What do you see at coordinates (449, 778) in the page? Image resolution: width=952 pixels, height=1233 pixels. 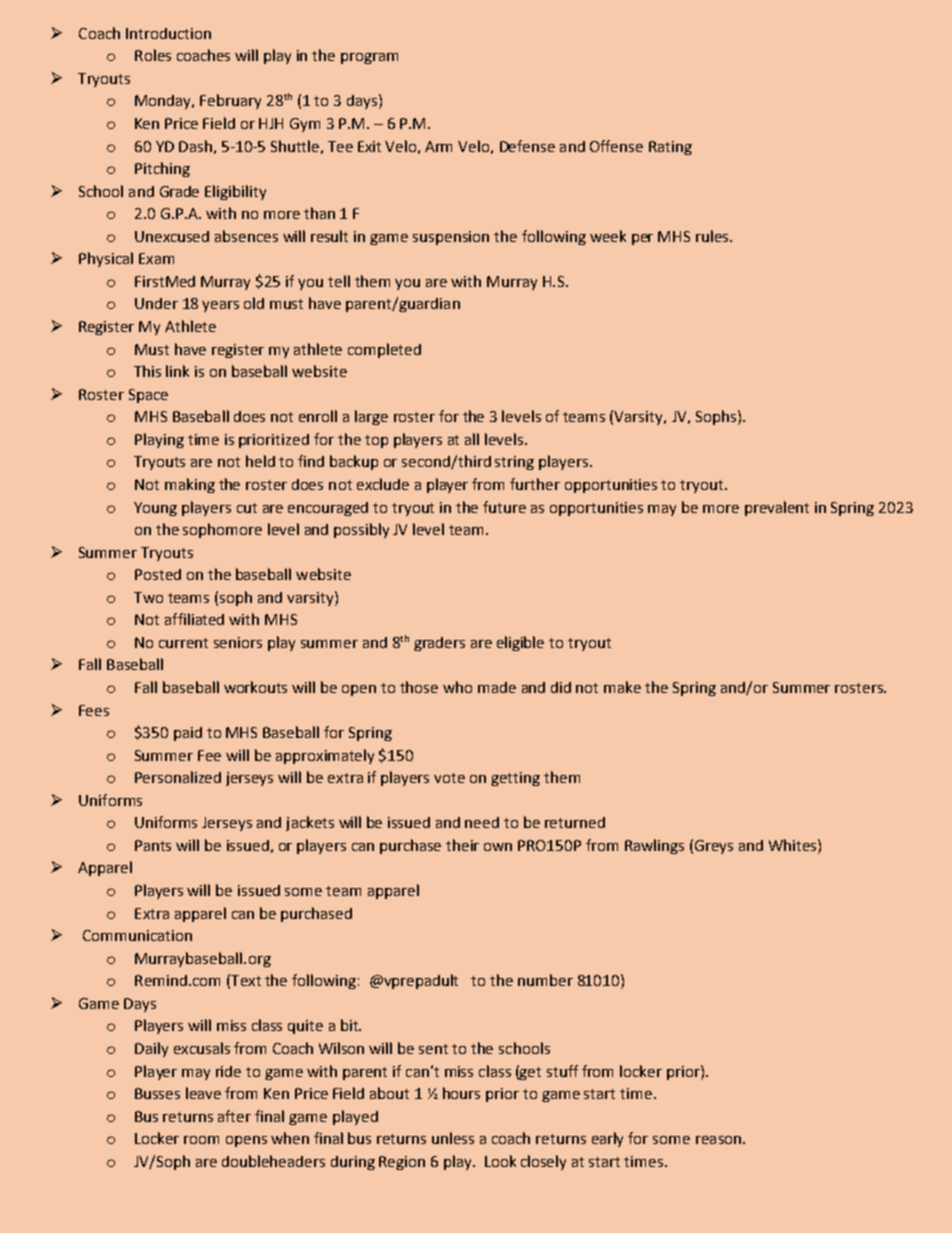 I see `vote` at bounding box center [449, 778].
